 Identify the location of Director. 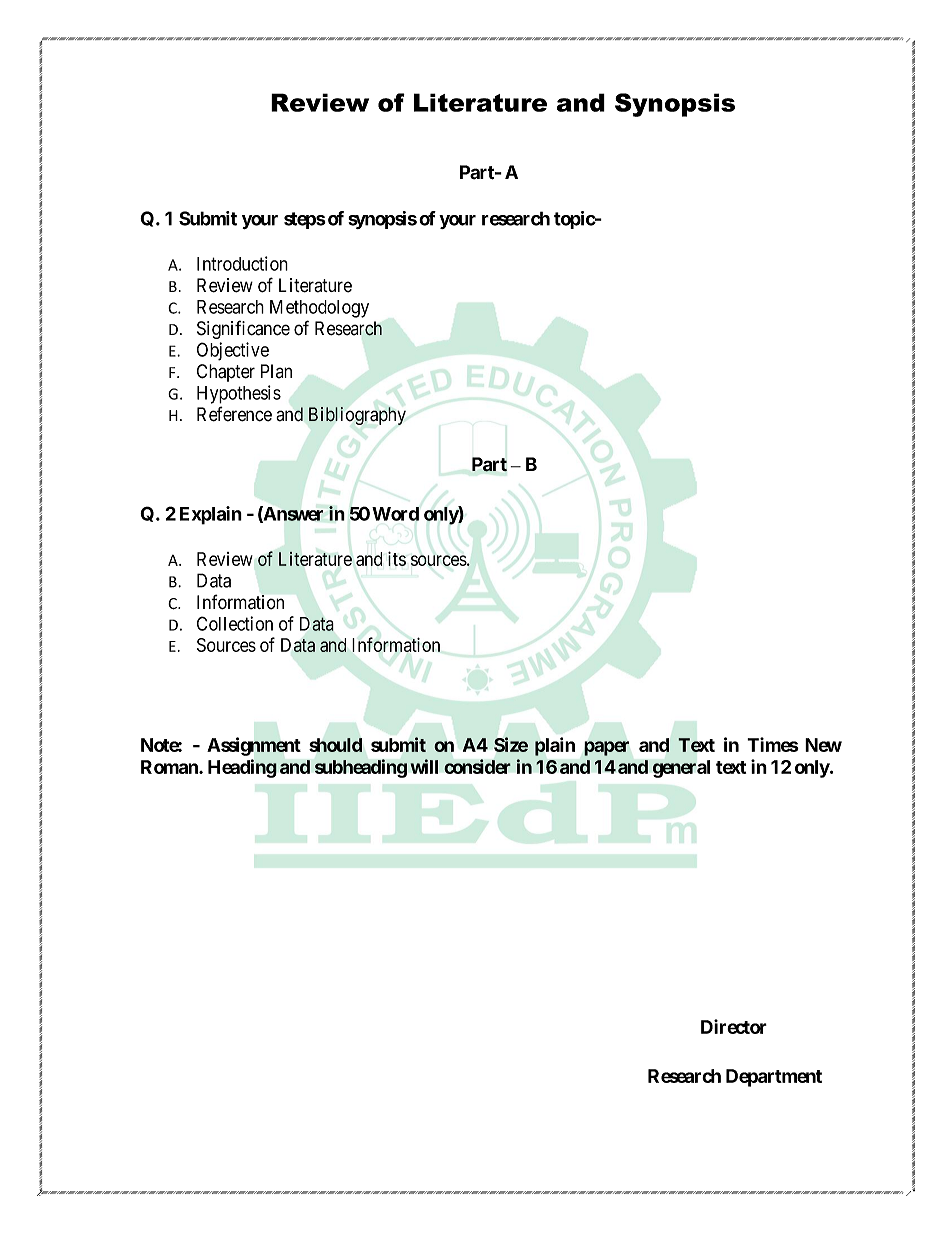
(734, 1026).
